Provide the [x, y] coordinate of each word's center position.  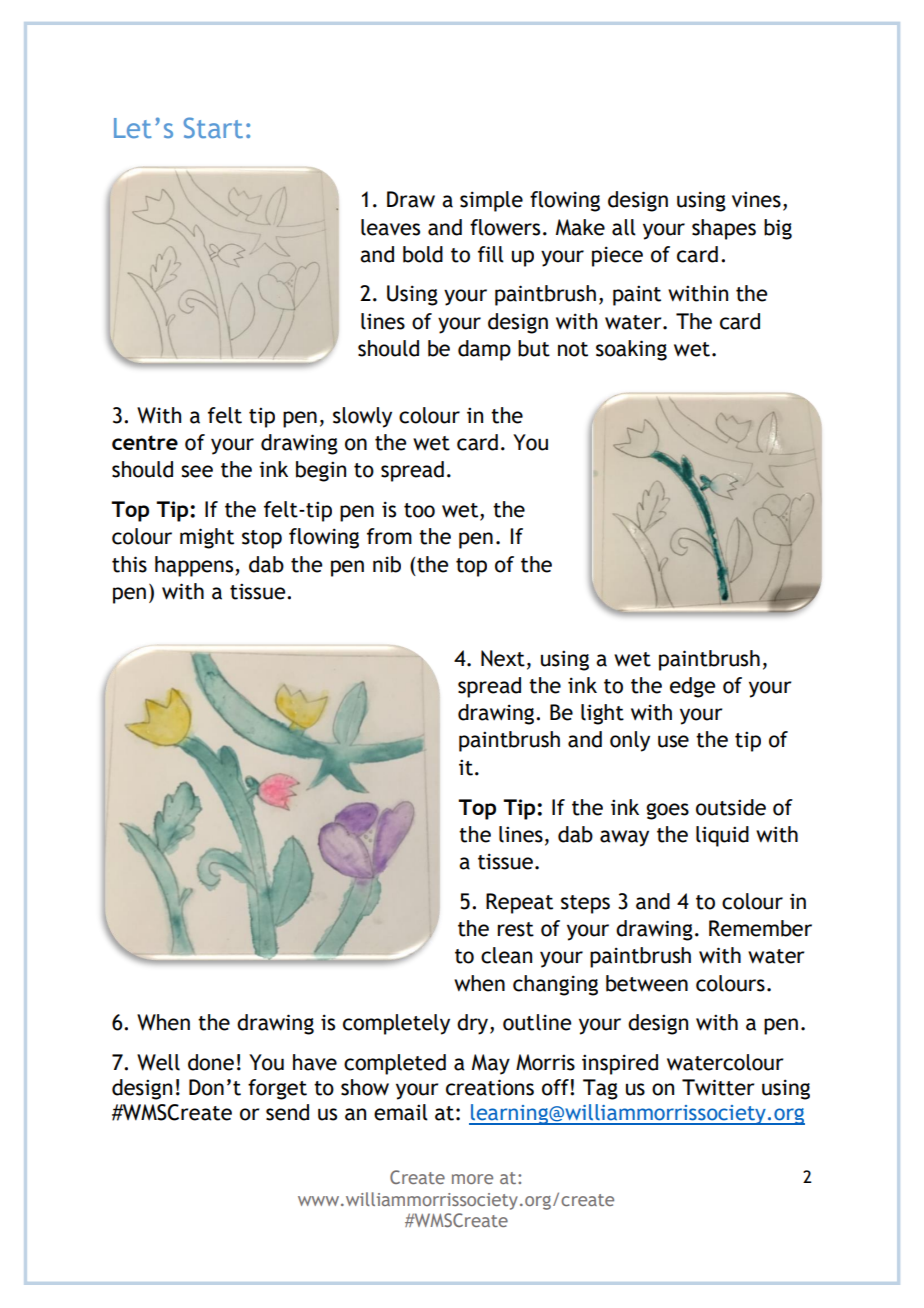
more [472, 1179]
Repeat [519, 903]
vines [756, 199]
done [211, 1062]
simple [491, 201]
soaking [631, 350]
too [419, 510]
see [197, 471]
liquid [722, 836]
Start [213, 127]
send [287, 1112]
